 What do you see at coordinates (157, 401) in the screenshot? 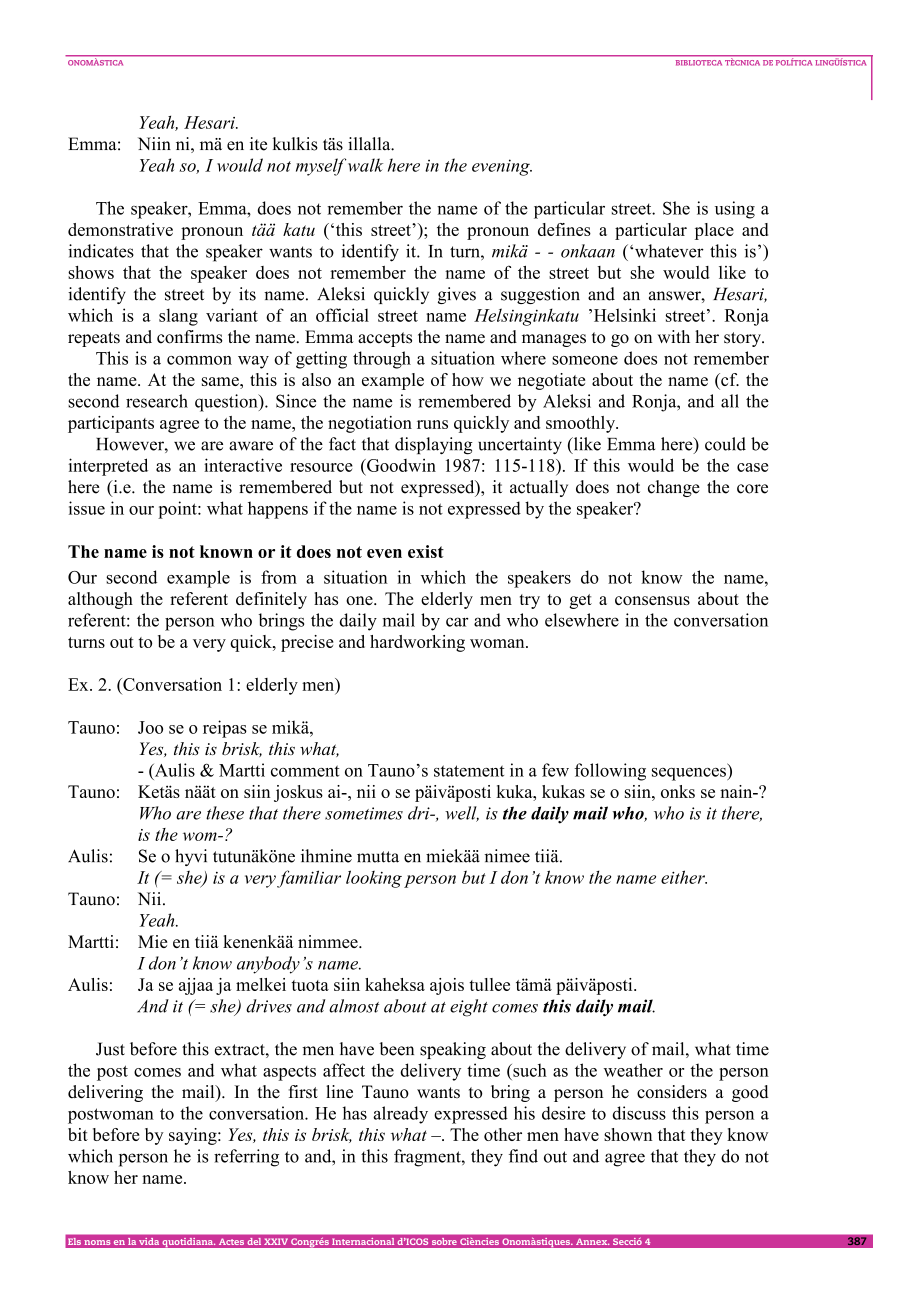
I see `research` at bounding box center [157, 401].
